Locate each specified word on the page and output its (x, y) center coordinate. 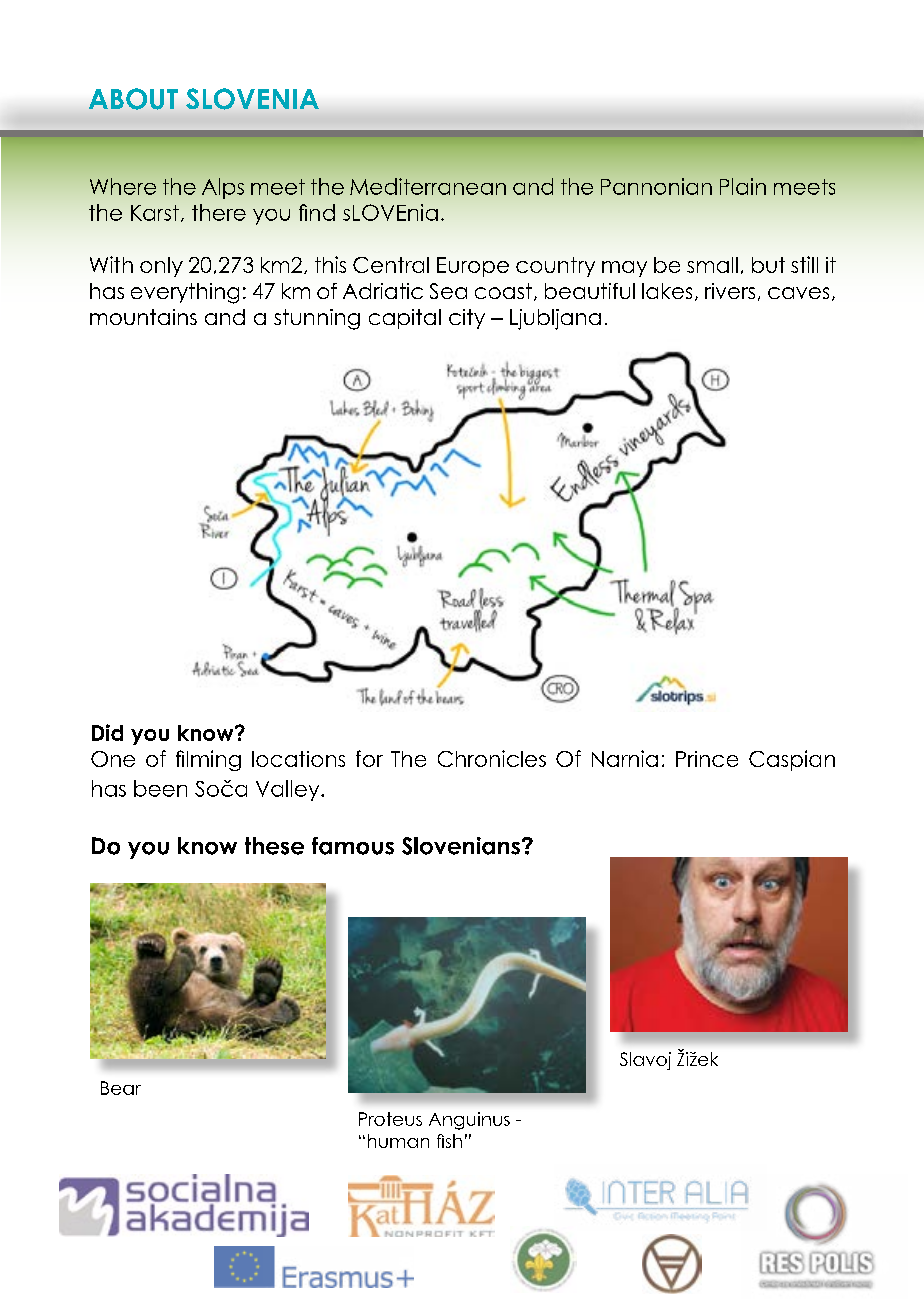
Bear (121, 1088)
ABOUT (133, 99)
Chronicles (492, 758)
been (160, 788)
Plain (743, 186)
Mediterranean (428, 186)
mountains (143, 317)
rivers (730, 291)
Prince (707, 759)
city (467, 319)
